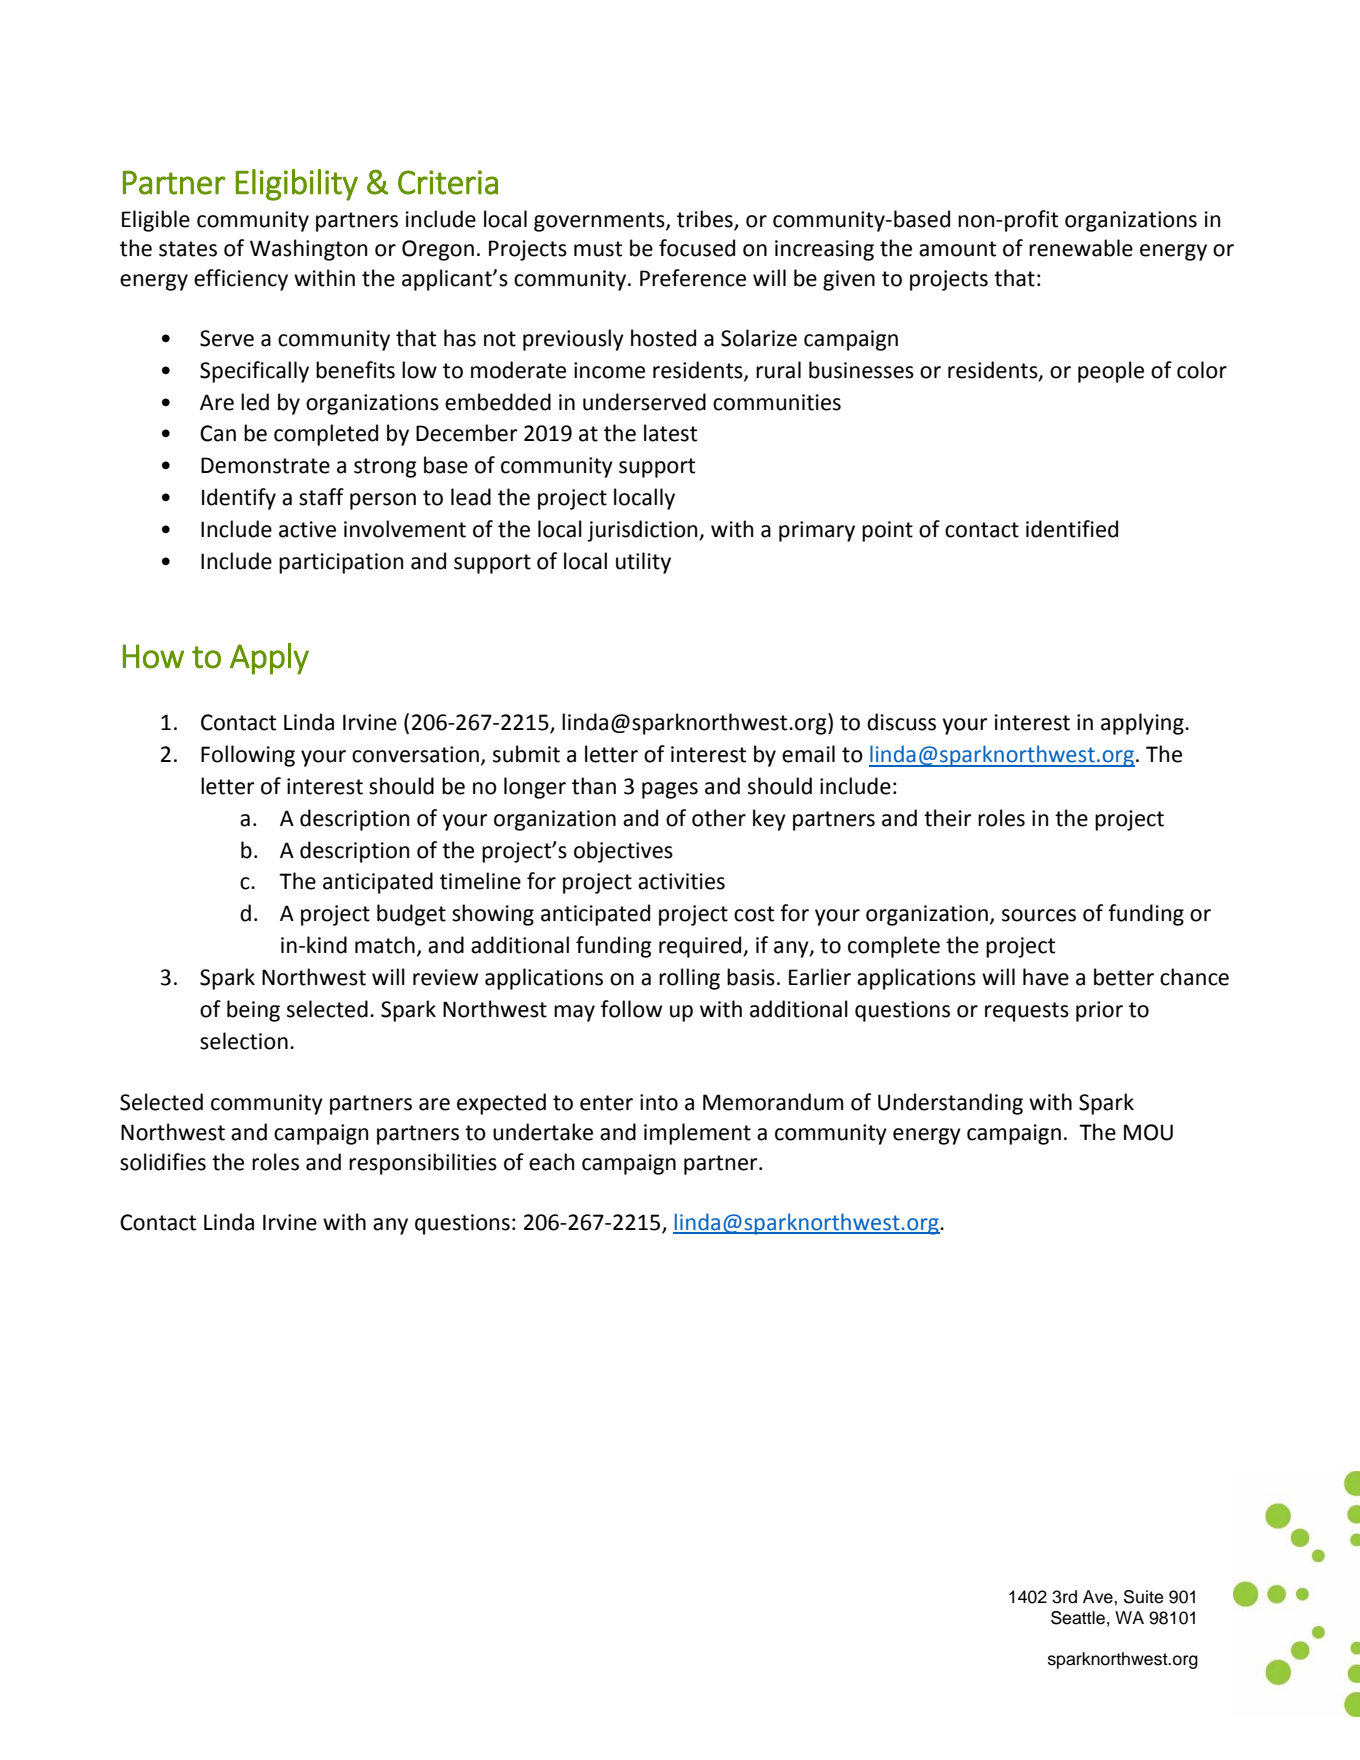 This screenshot has width=1360, height=1760. What do you see at coordinates (308, 250) in the screenshot?
I see `Washington` at bounding box center [308, 250].
